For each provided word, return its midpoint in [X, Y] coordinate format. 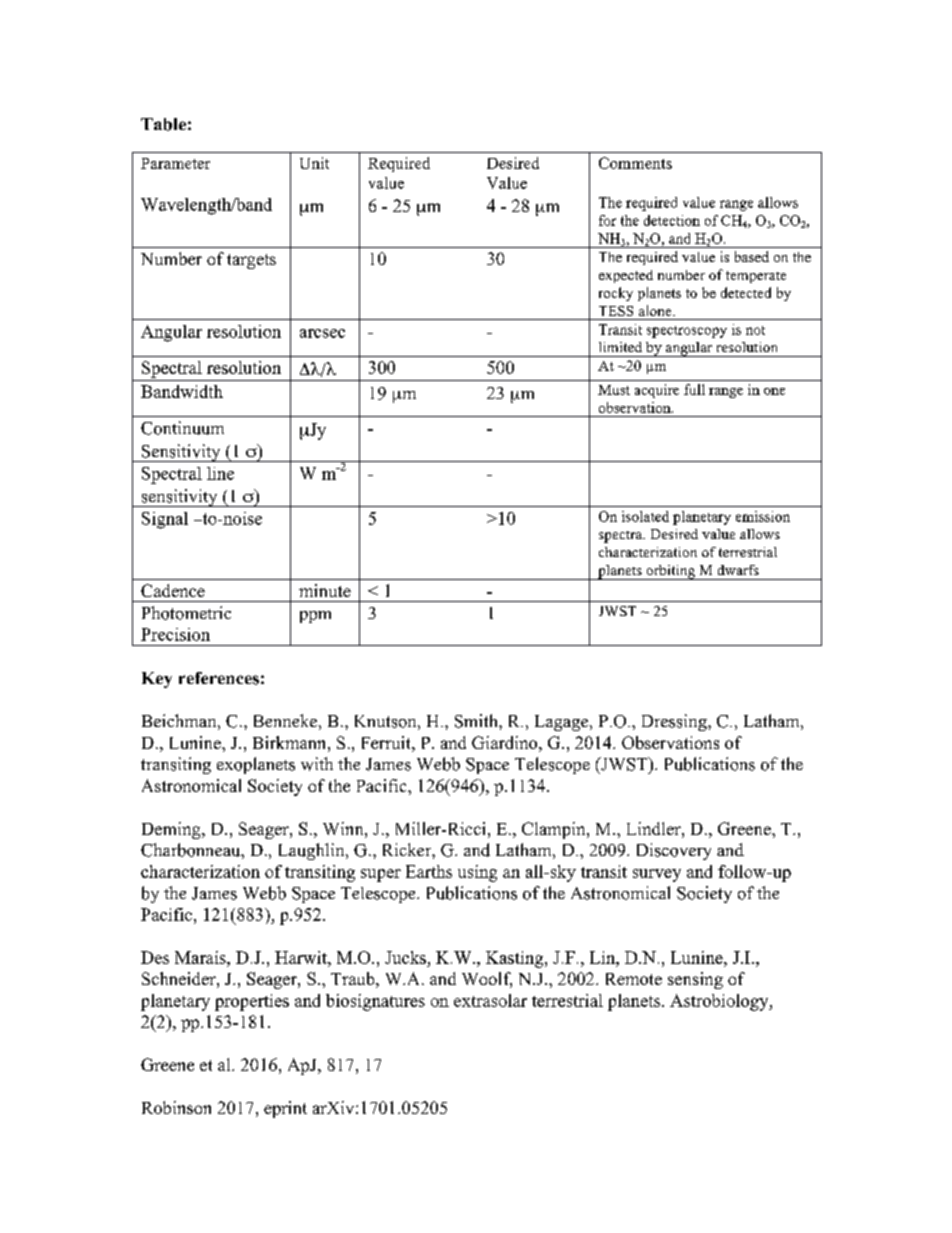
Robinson [176, 1107]
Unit [314, 163]
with [317, 764]
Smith [477, 721]
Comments [635, 163]
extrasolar [490, 1000]
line [220, 473]
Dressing [675, 722]
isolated [645, 516]
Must [614, 390]
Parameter [175, 163]
